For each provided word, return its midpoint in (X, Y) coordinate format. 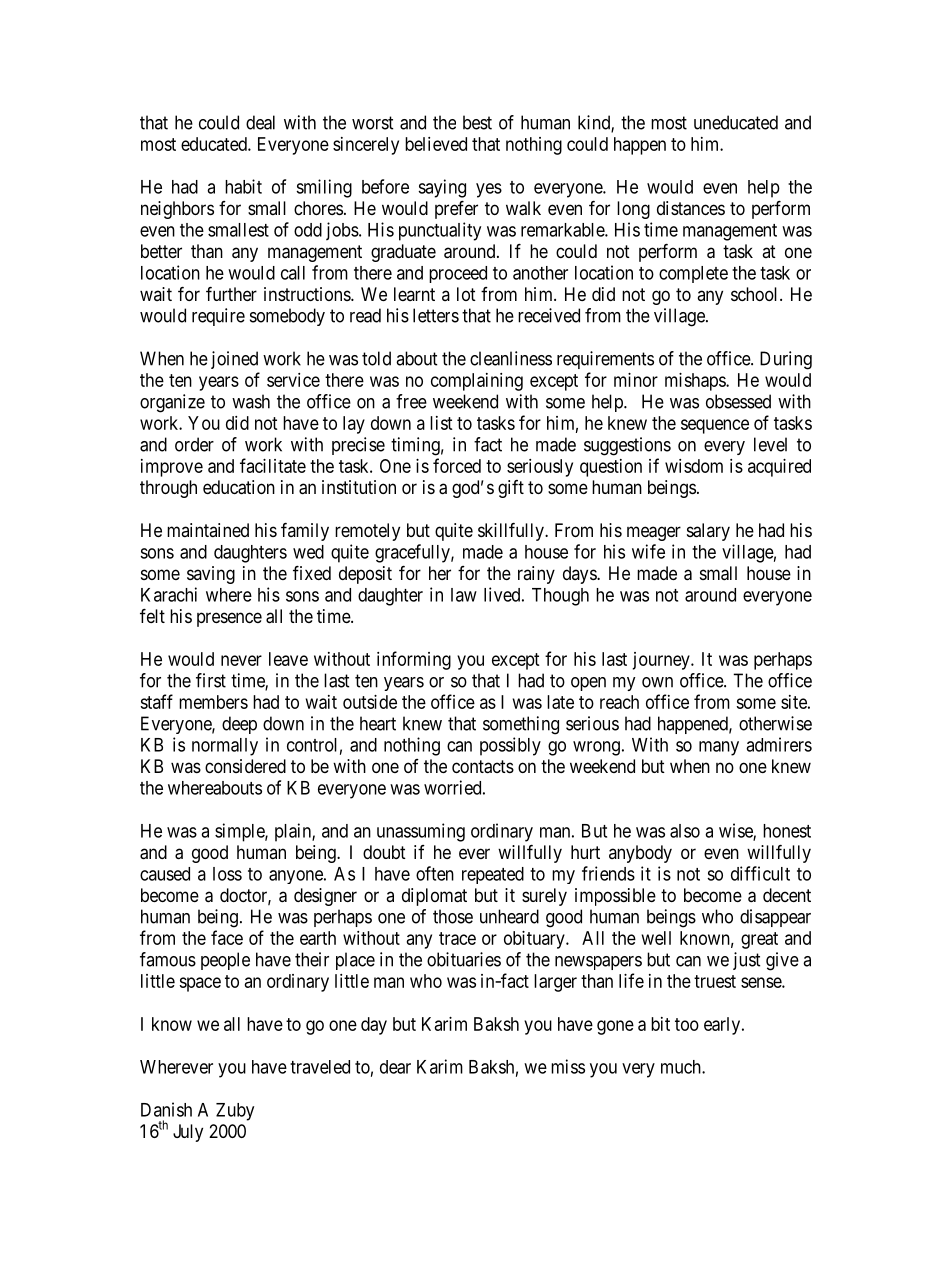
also (685, 831)
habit (243, 186)
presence (229, 619)
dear (395, 1067)
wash (251, 401)
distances (691, 208)
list (441, 423)
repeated (493, 875)
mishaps (696, 382)
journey (662, 661)
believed (436, 144)
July (188, 1133)
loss (227, 874)
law (464, 595)
